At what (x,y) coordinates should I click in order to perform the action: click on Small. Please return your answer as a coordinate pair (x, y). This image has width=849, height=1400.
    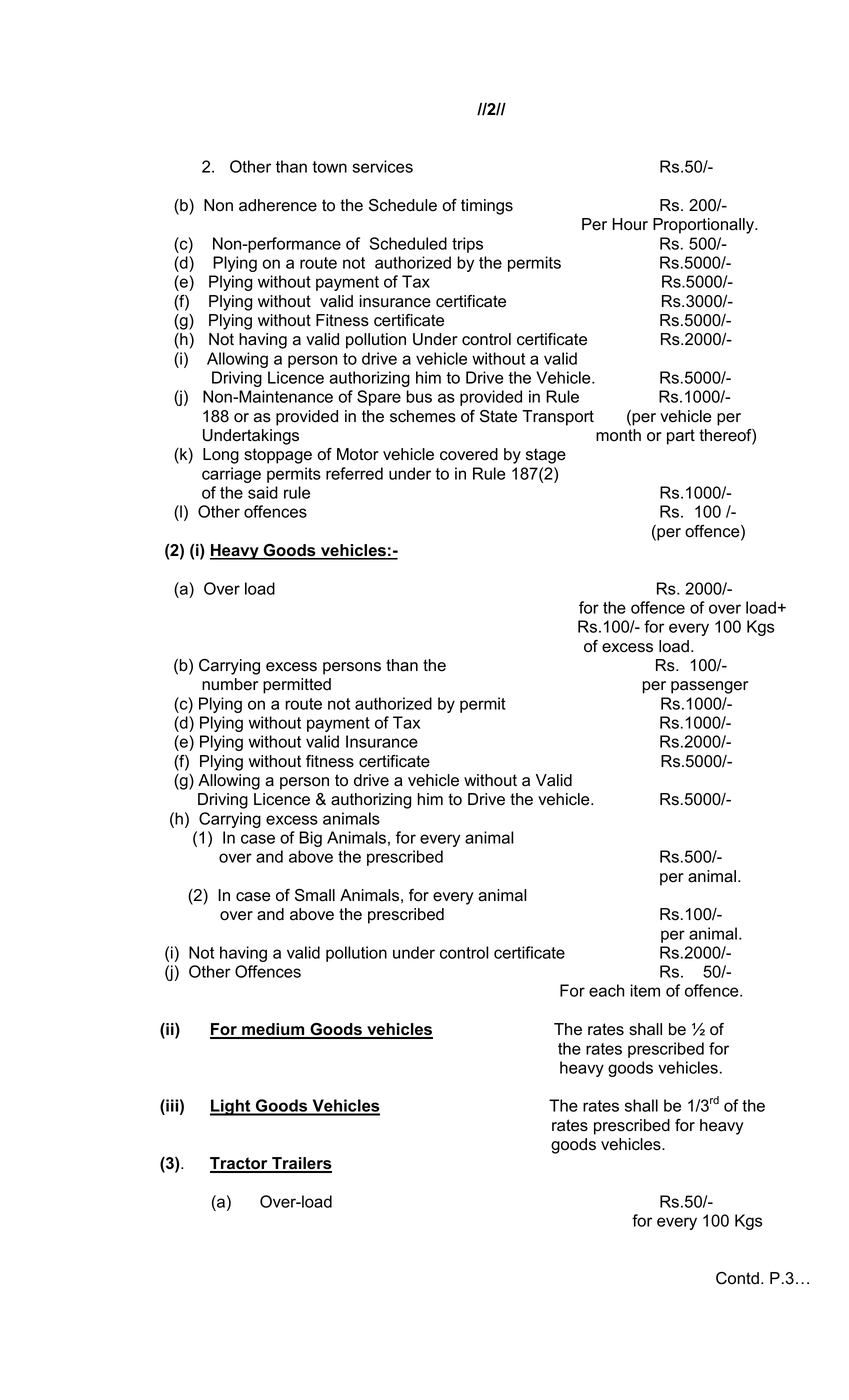
    Looking at the image, I should click on (315, 895).
